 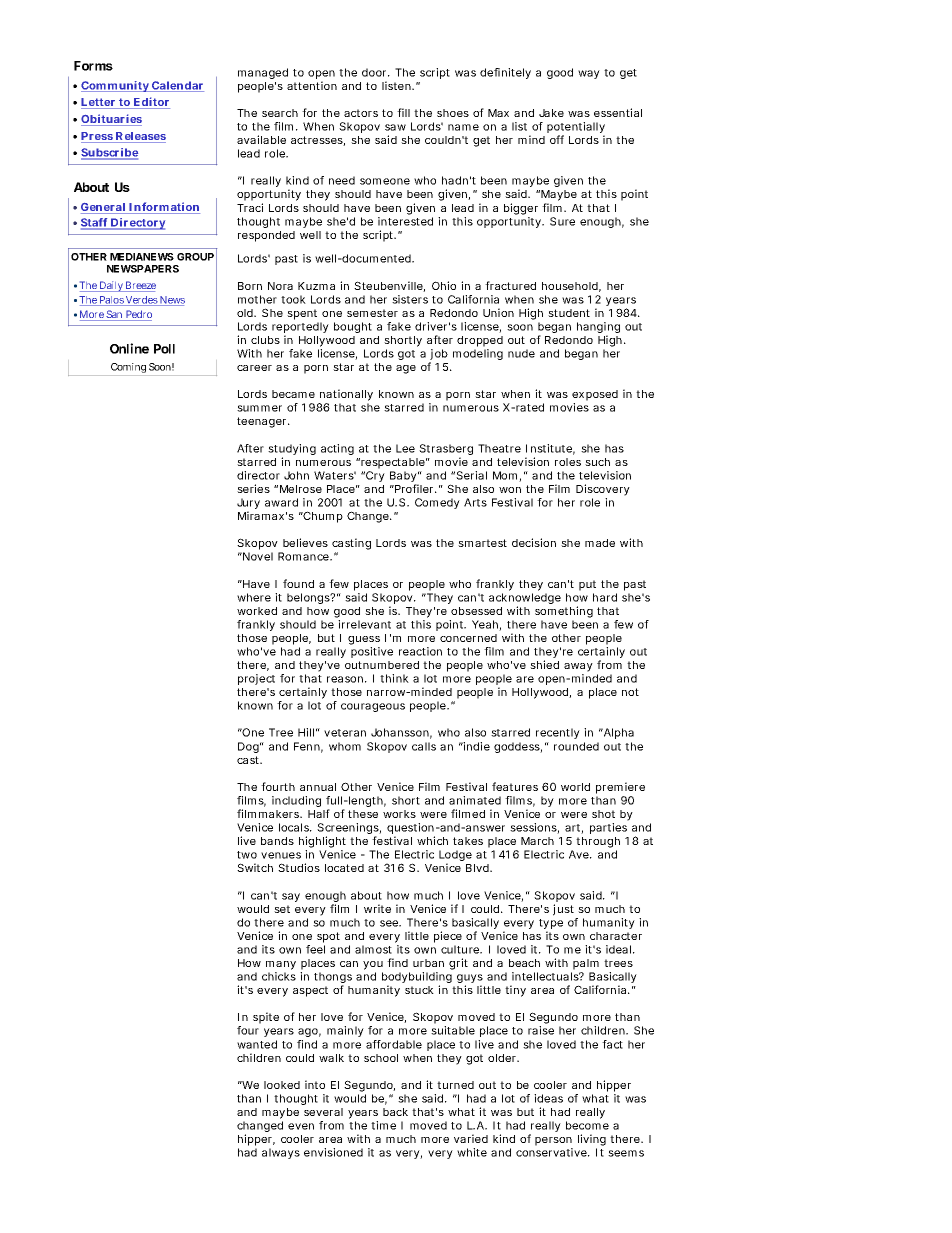 What do you see at coordinates (537, 841) in the document?
I see `March` at bounding box center [537, 841].
